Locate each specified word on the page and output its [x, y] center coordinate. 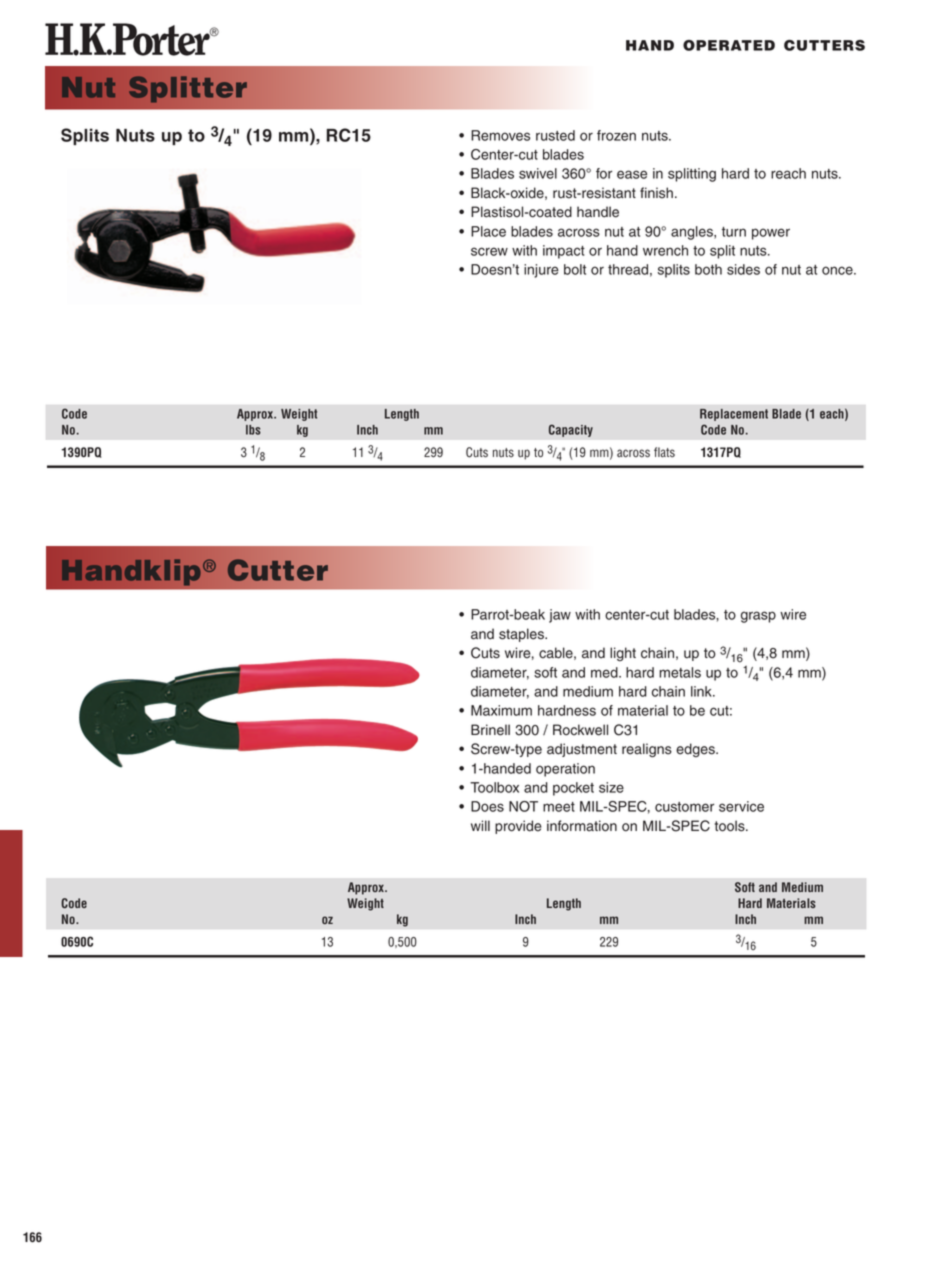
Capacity [570, 430]
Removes [500, 135]
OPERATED [729, 45]
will [480, 825]
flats [664, 452]
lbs [253, 430]
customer [684, 807]
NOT [523, 806]
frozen [616, 135]
